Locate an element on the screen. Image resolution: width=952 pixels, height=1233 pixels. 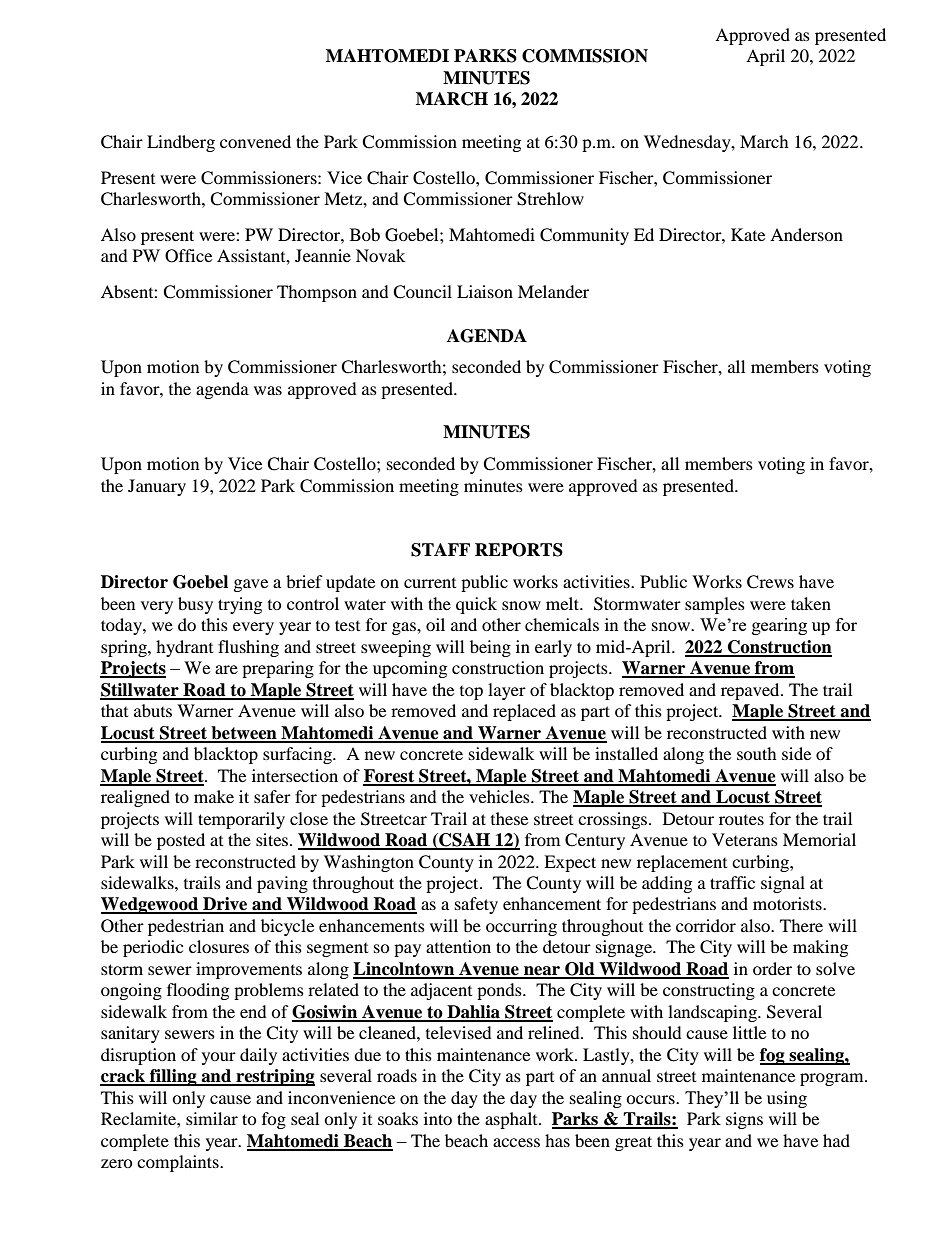
Lindberg is located at coordinates (181, 143).
